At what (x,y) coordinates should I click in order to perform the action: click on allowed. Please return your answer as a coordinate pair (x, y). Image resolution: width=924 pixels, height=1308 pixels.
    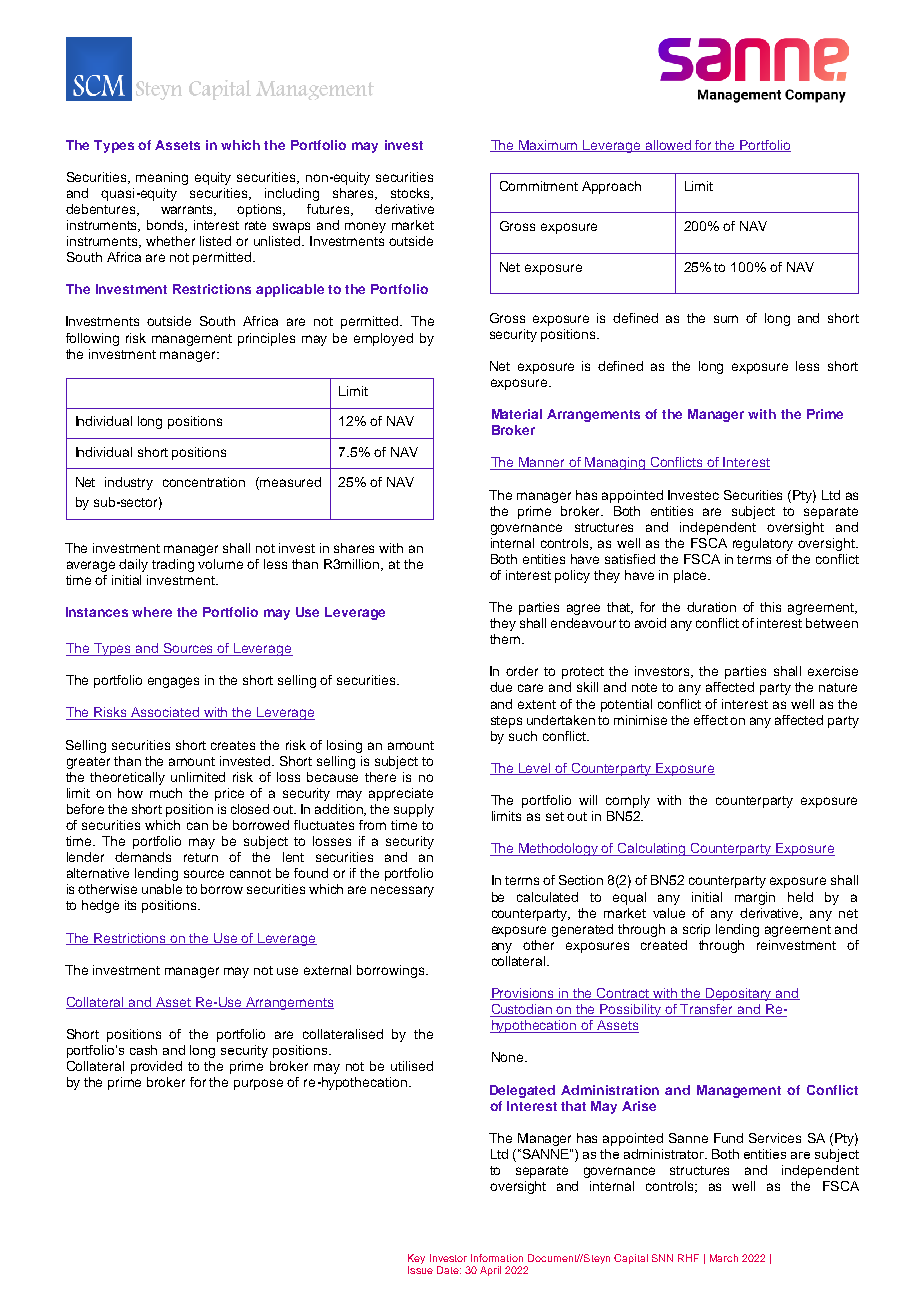
    Looking at the image, I should click on (668, 146).
